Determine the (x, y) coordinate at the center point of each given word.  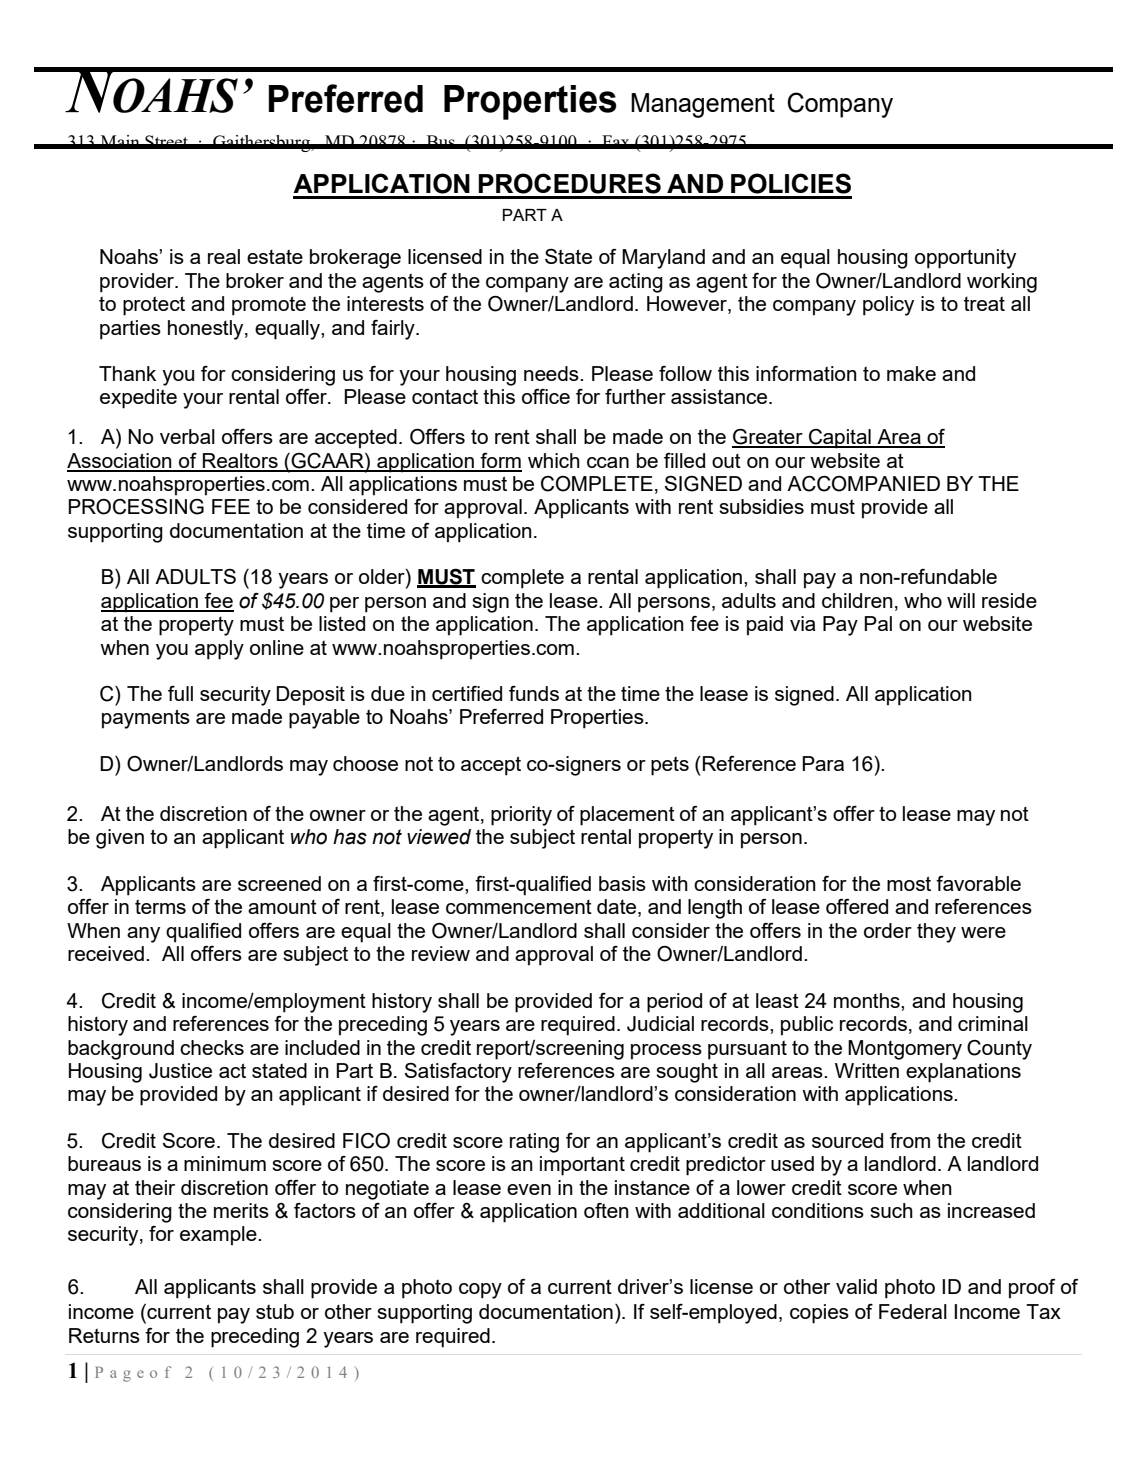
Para (823, 763)
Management (703, 105)
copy (480, 1291)
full (180, 693)
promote (269, 306)
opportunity (965, 259)
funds (534, 693)
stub (275, 1311)
